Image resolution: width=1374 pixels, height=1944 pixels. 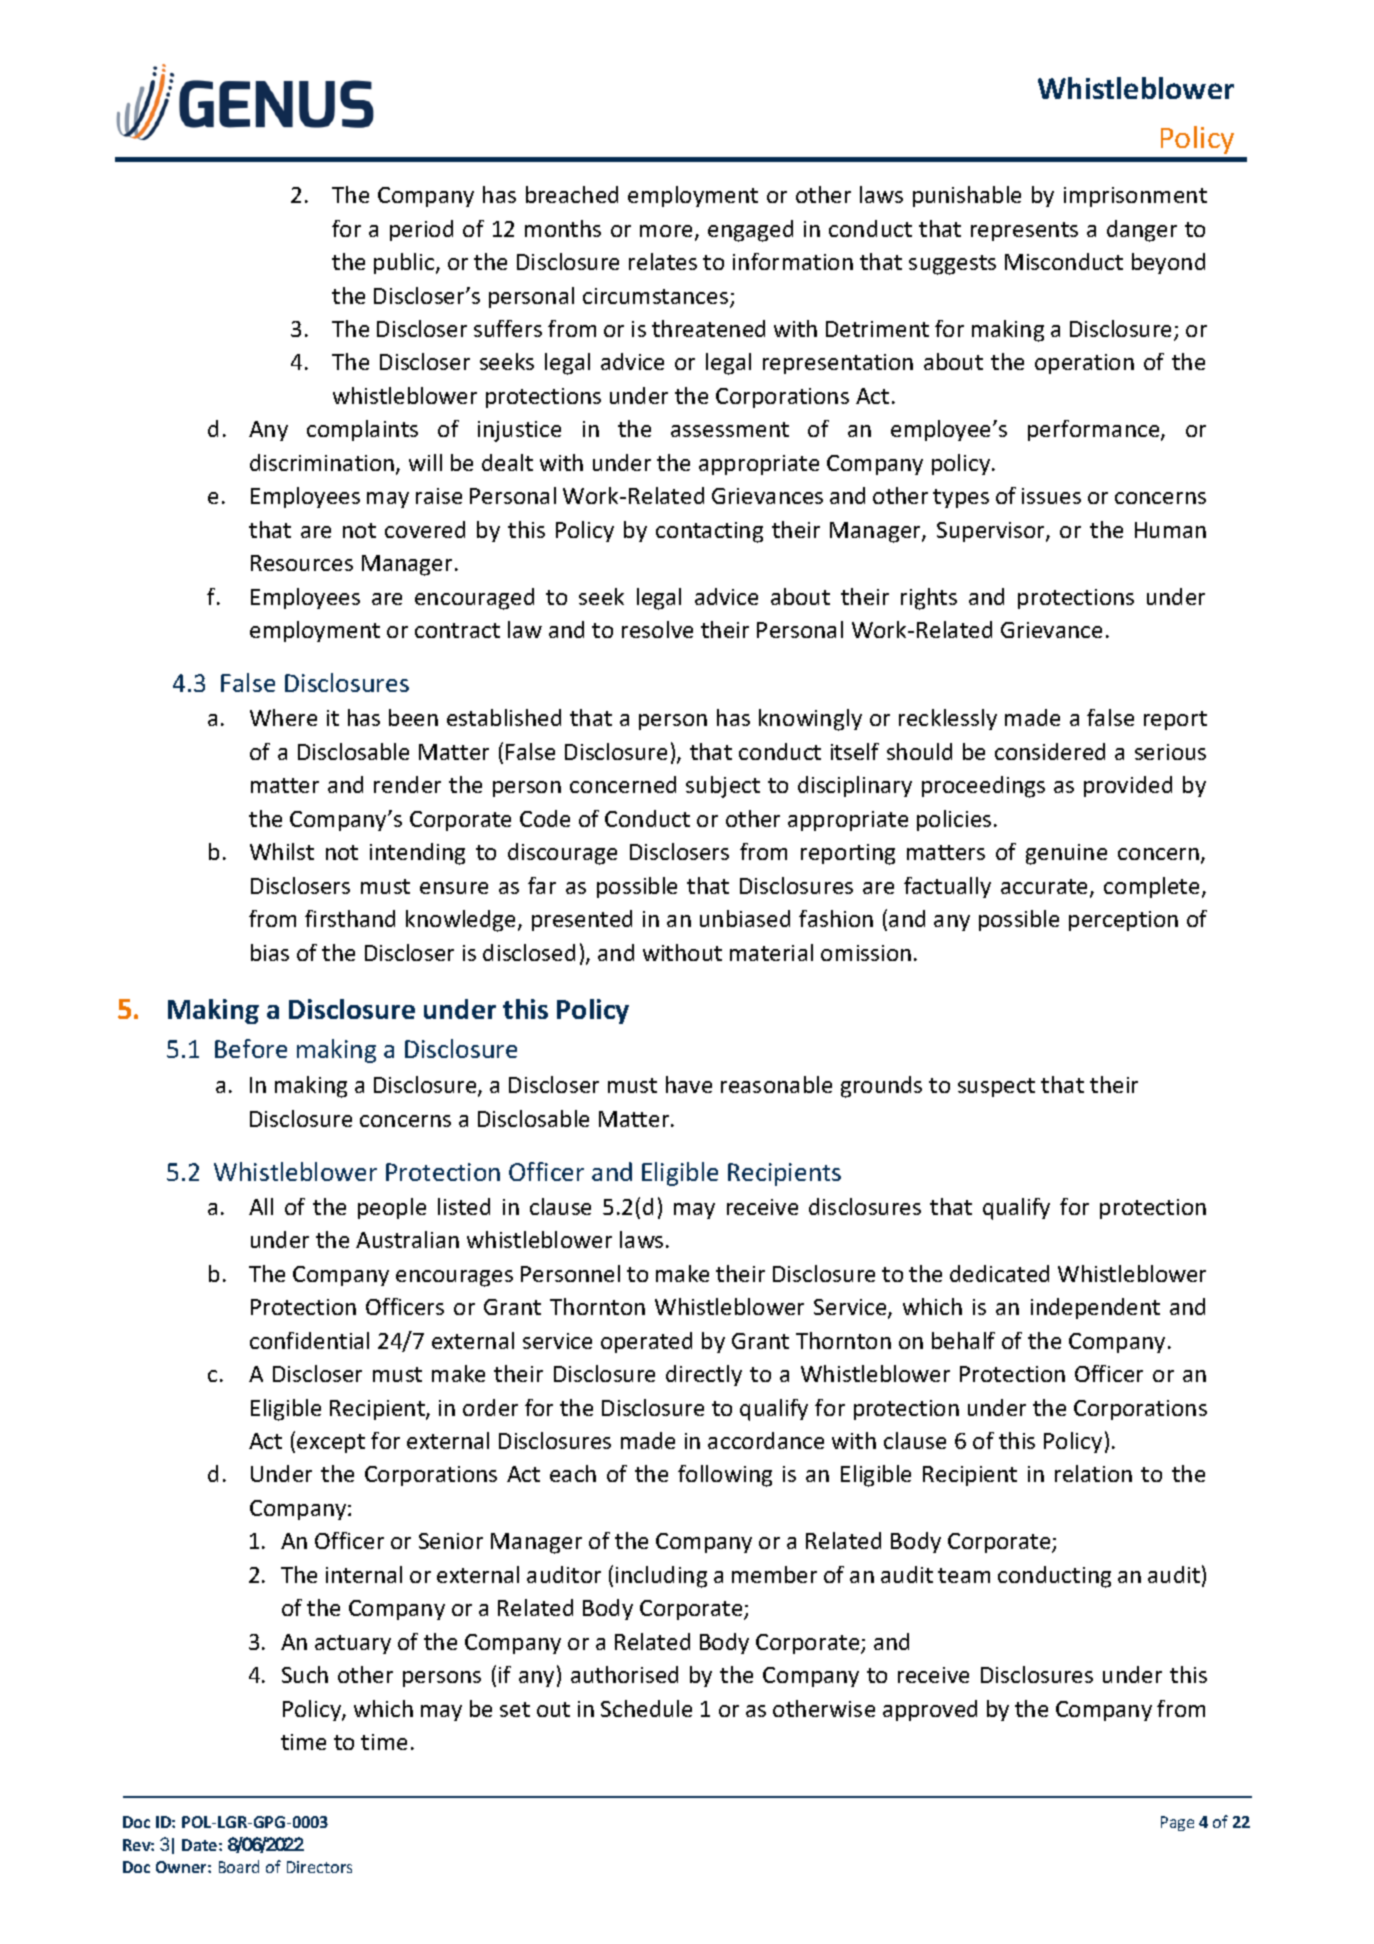 What do you see at coordinates (689, 1084) in the screenshot?
I see `have` at bounding box center [689, 1084].
